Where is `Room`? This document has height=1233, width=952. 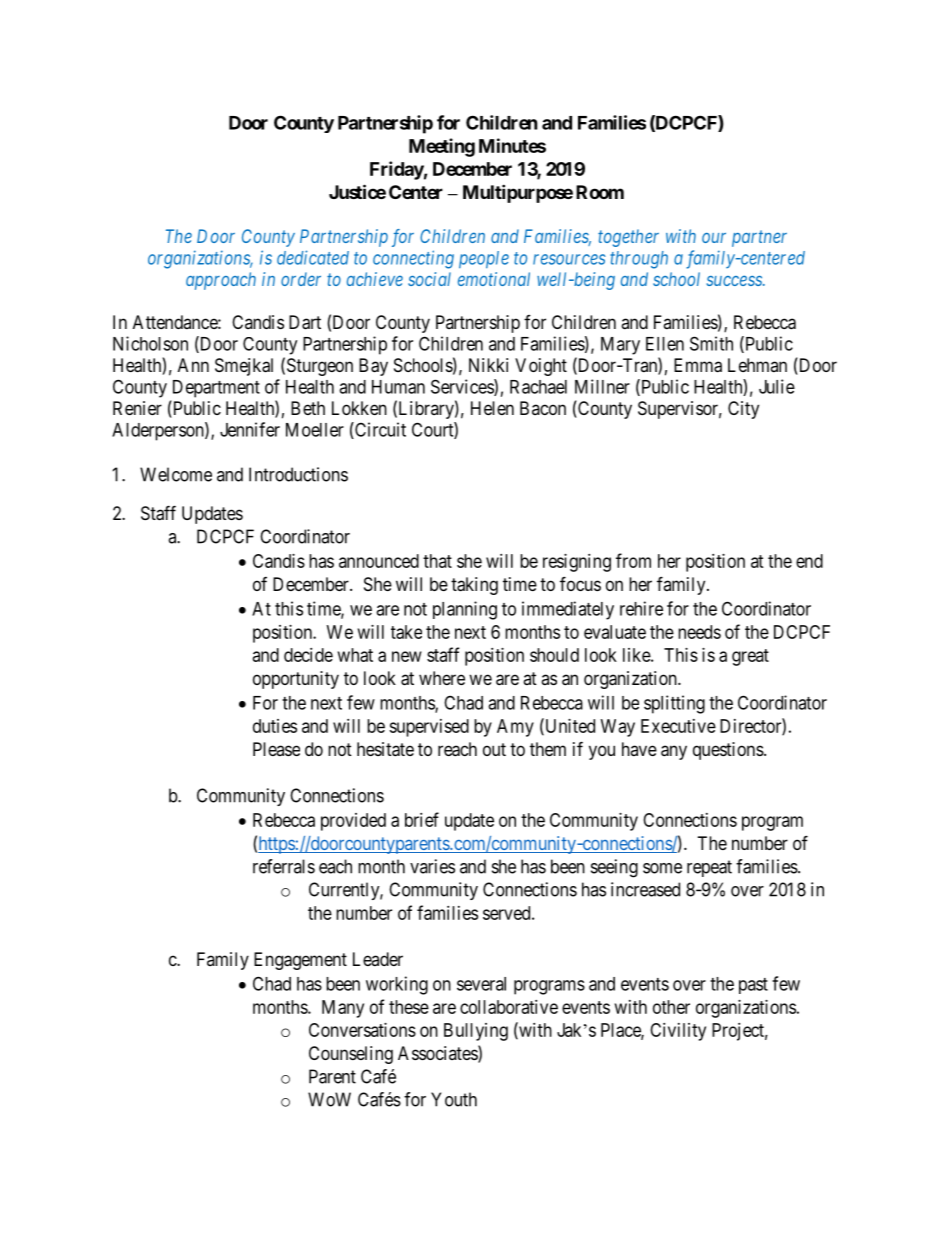 Room is located at coordinates (600, 192).
